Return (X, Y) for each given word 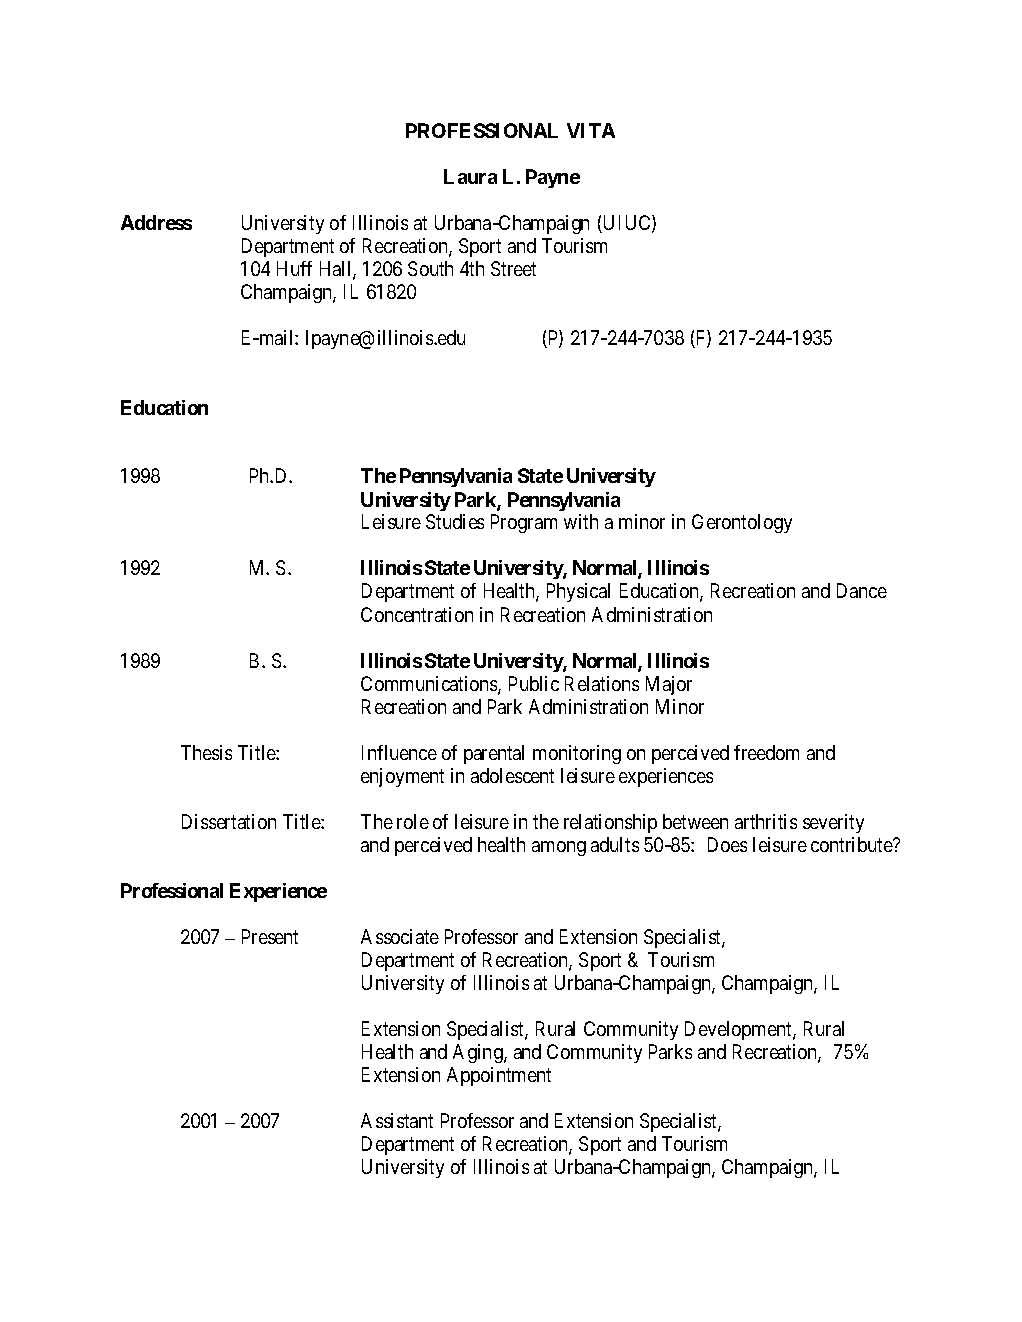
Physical (578, 592)
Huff (294, 268)
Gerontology (742, 523)
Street (513, 268)
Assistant (397, 1120)
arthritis (766, 821)
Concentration (417, 614)
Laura (470, 176)
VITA (591, 130)
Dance (862, 590)
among (559, 848)
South (430, 268)
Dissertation (229, 821)
